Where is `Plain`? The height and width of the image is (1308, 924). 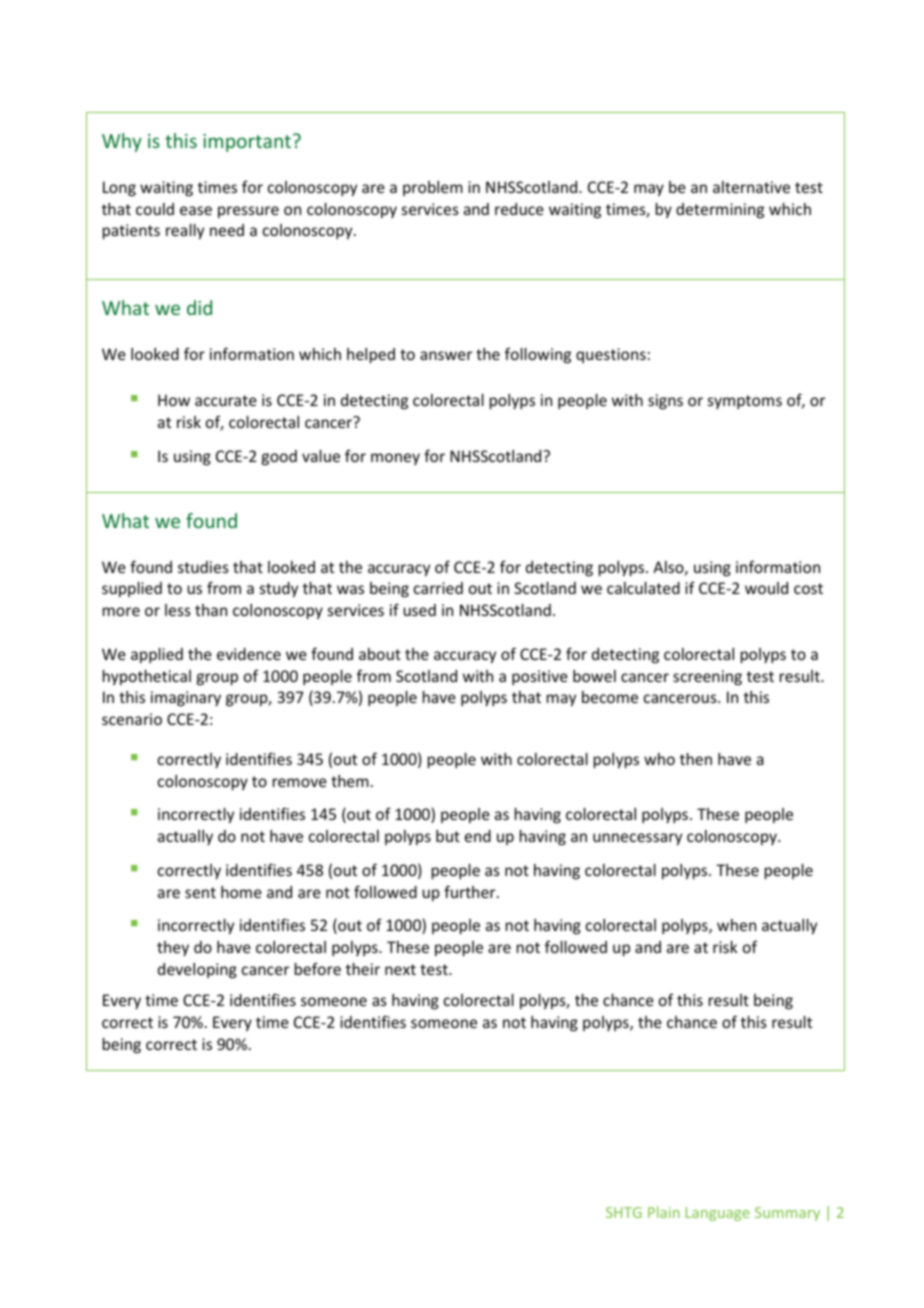
Plain is located at coordinates (664, 1212).
